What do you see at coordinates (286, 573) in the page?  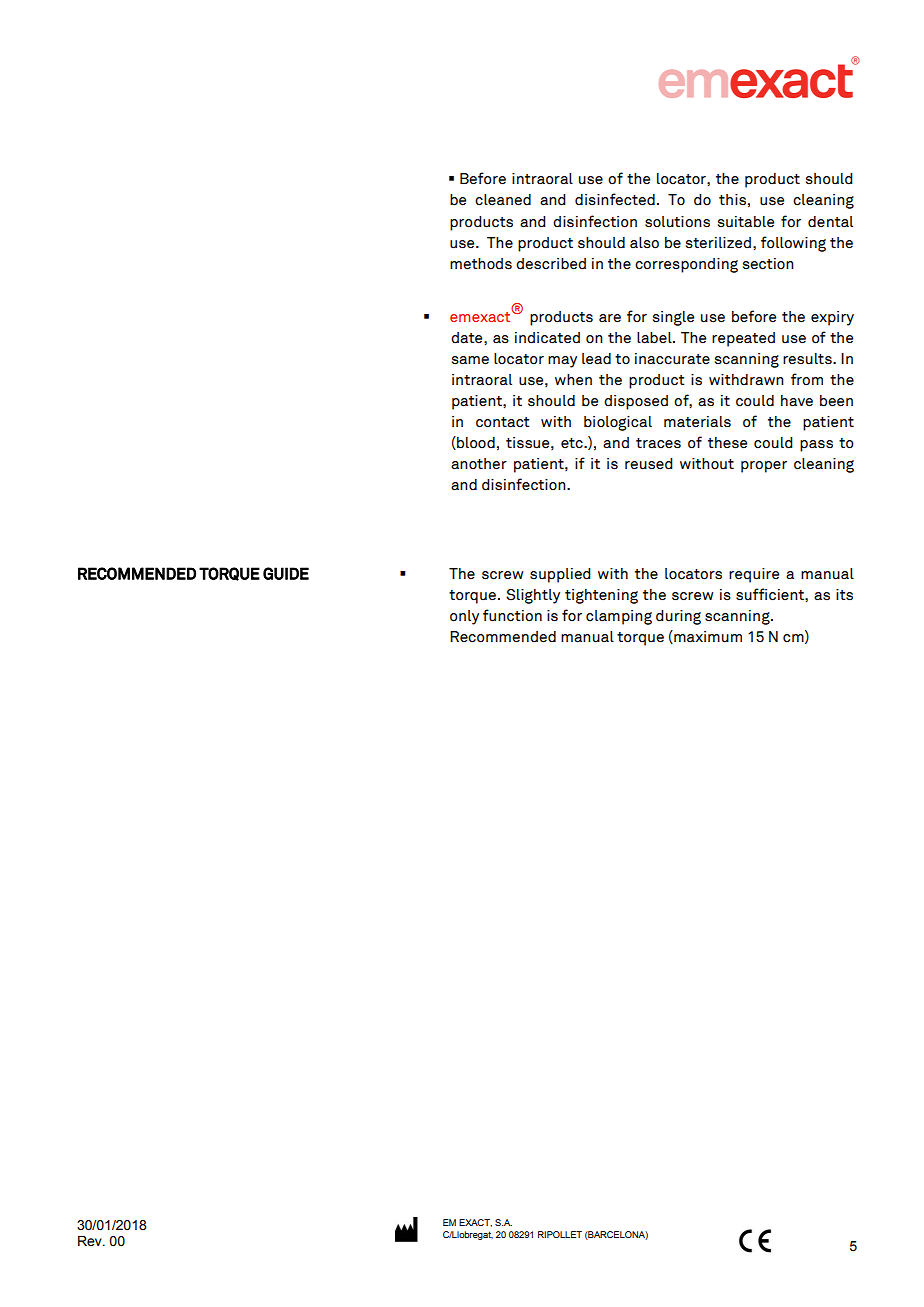 I see `GUIDE` at bounding box center [286, 573].
